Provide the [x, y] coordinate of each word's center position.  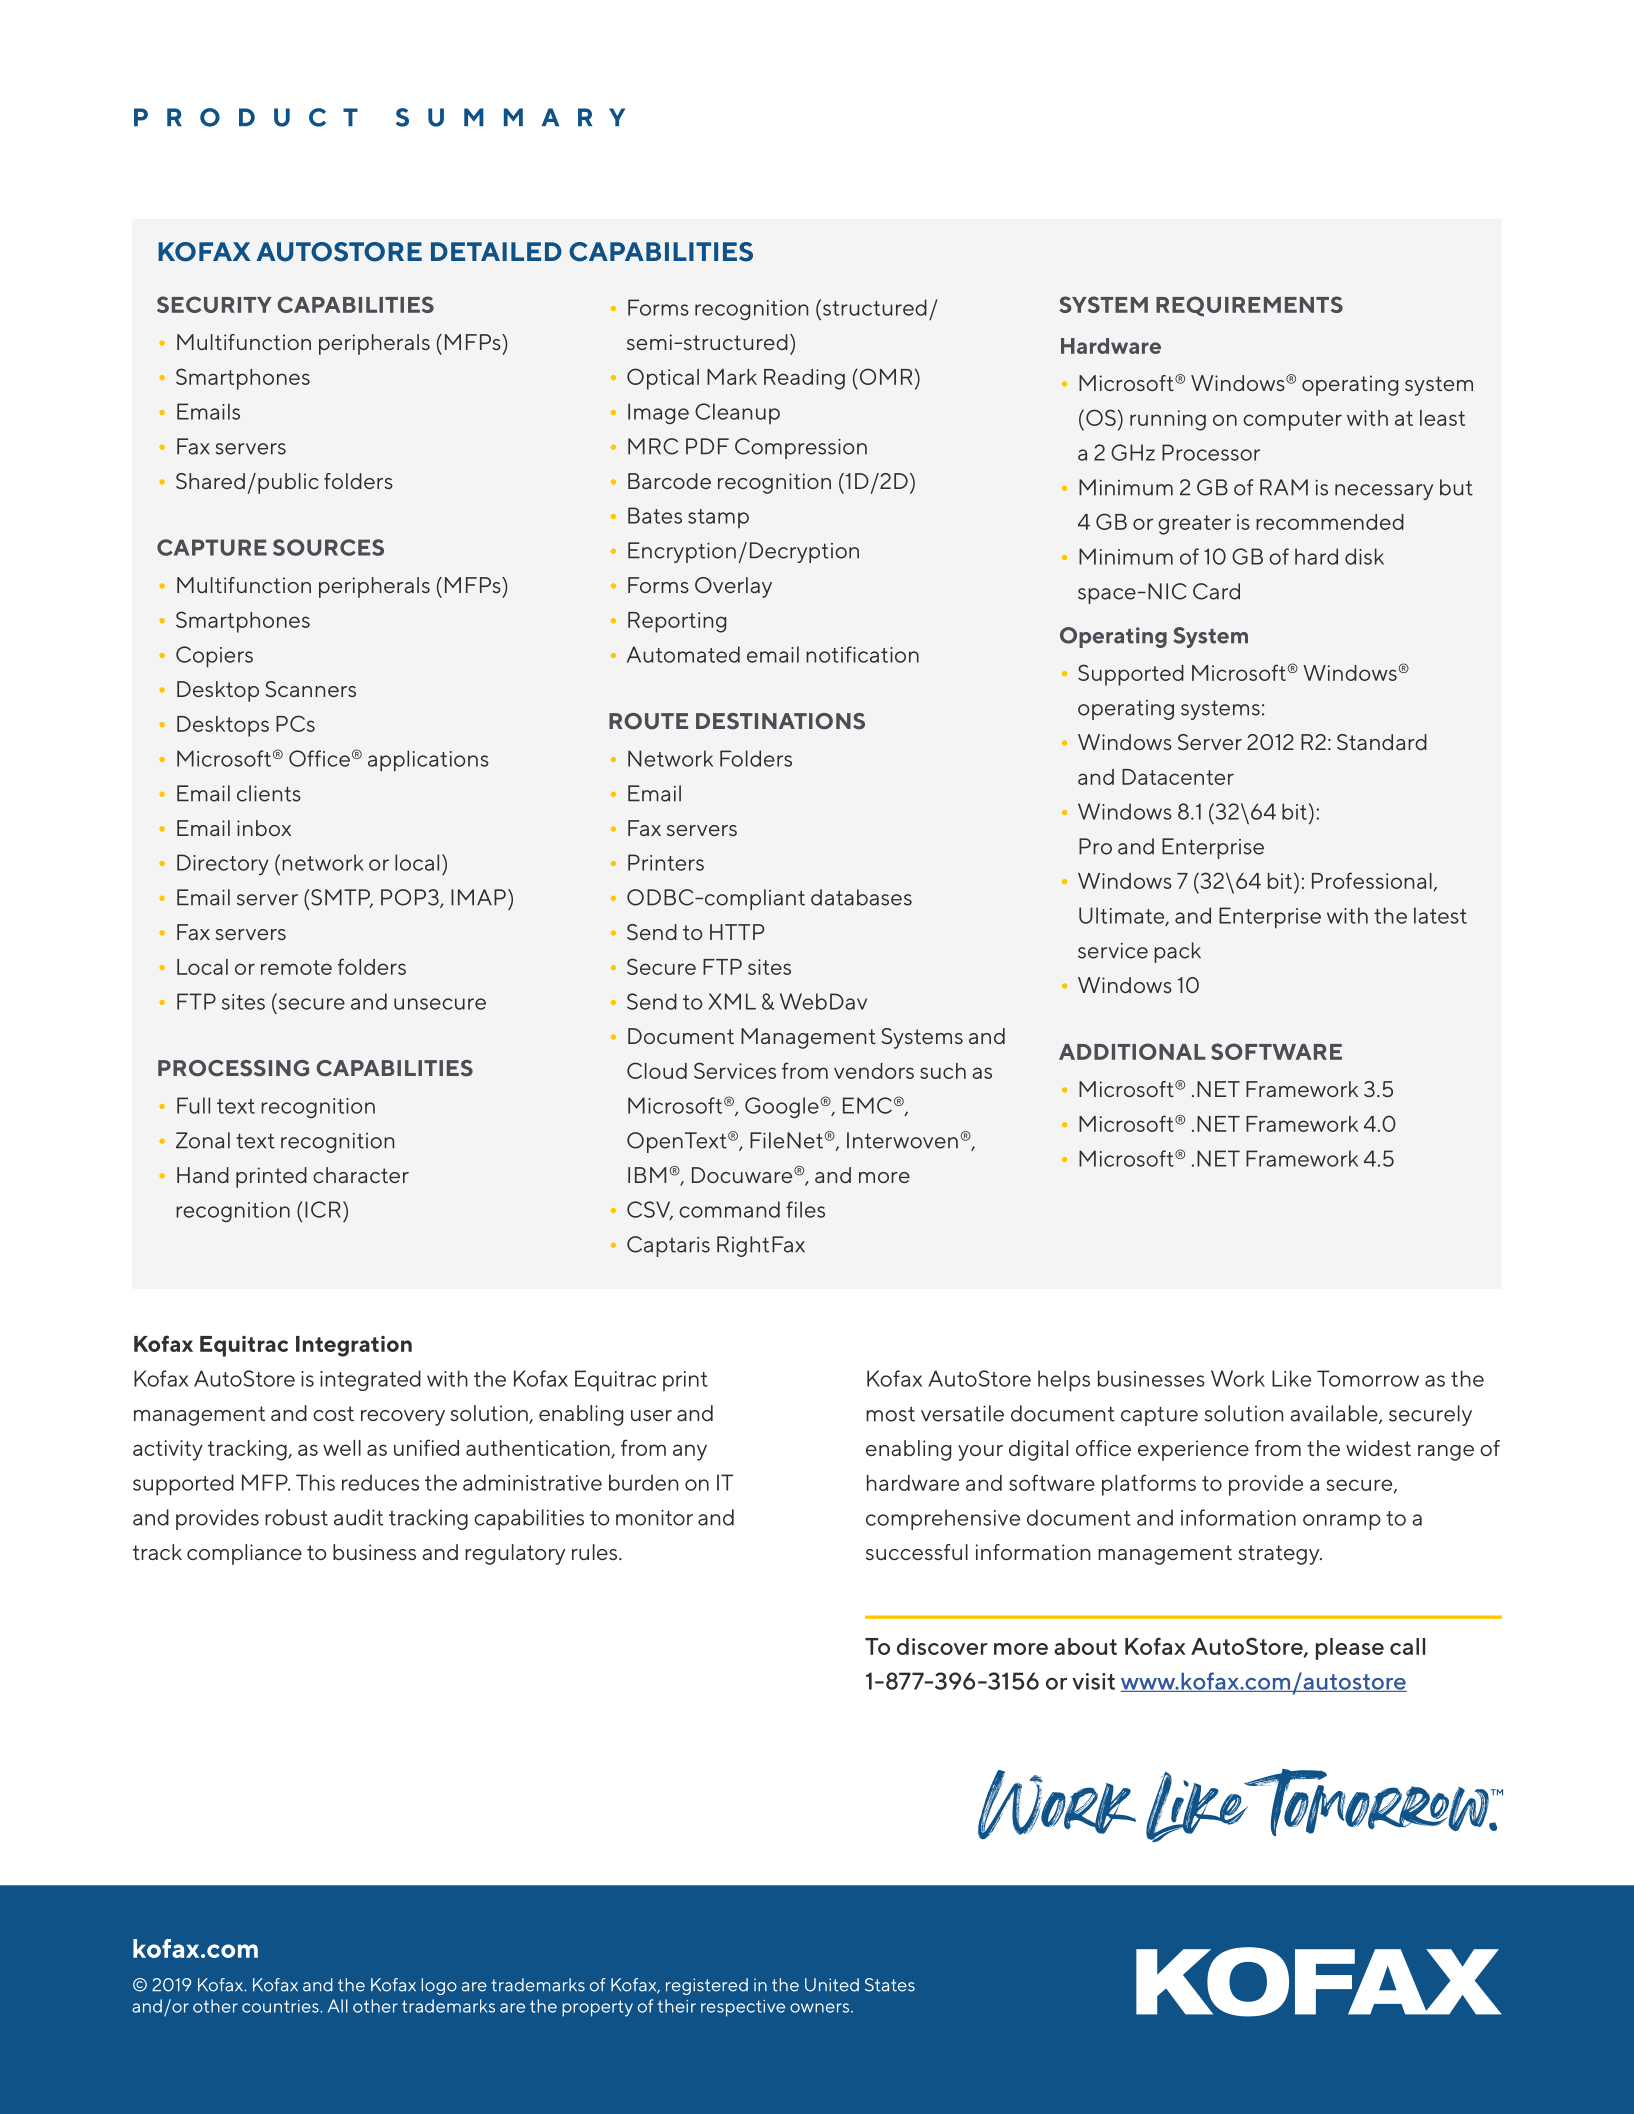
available [1335, 1414]
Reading [804, 379]
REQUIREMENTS [1249, 306]
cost [333, 1413]
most [890, 1414]
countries [281, 2006]
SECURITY [214, 304]
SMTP [341, 898]
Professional [1372, 880]
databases [861, 897]
